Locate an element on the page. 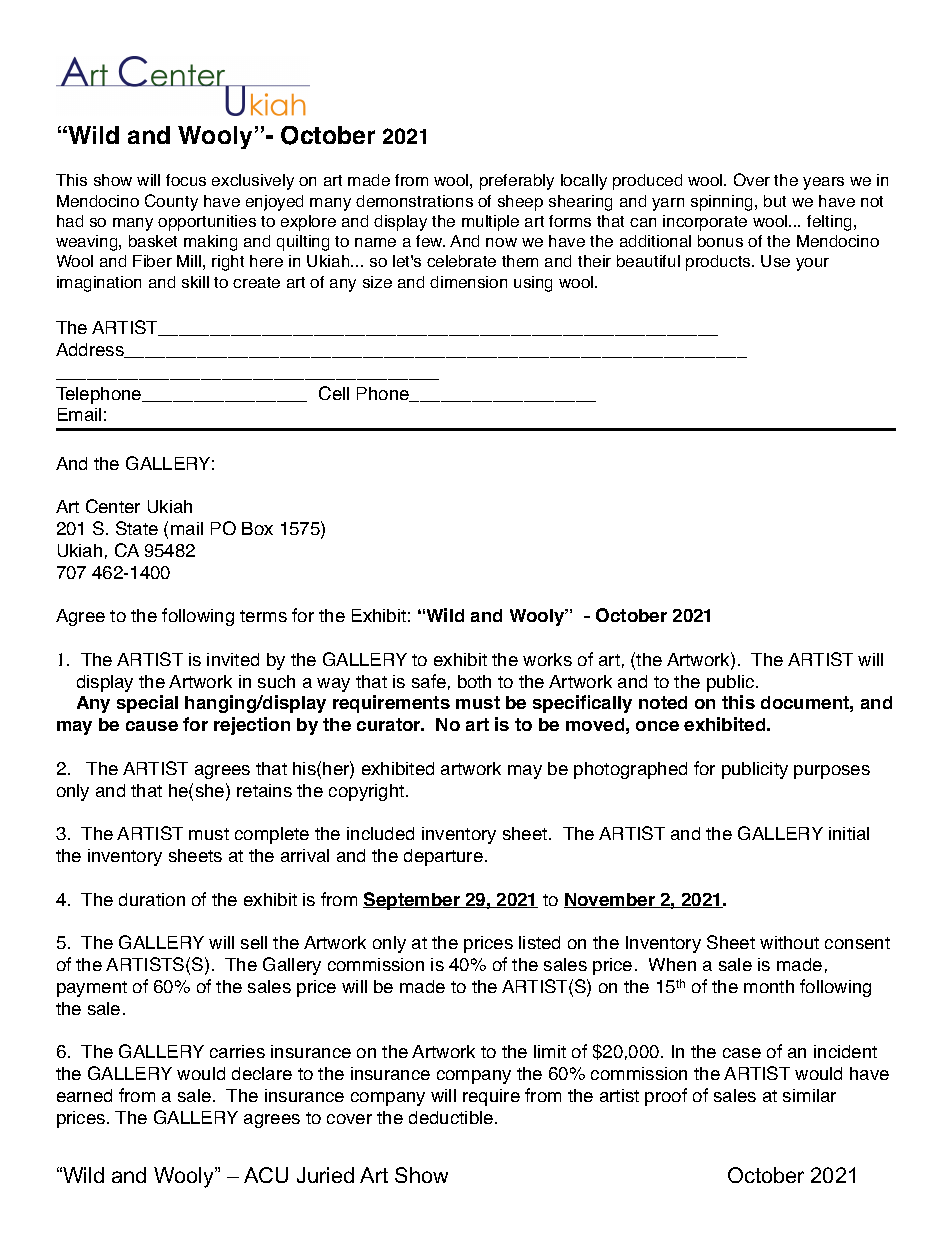 The height and width of the document is (1233, 952). similar is located at coordinates (809, 1095).
